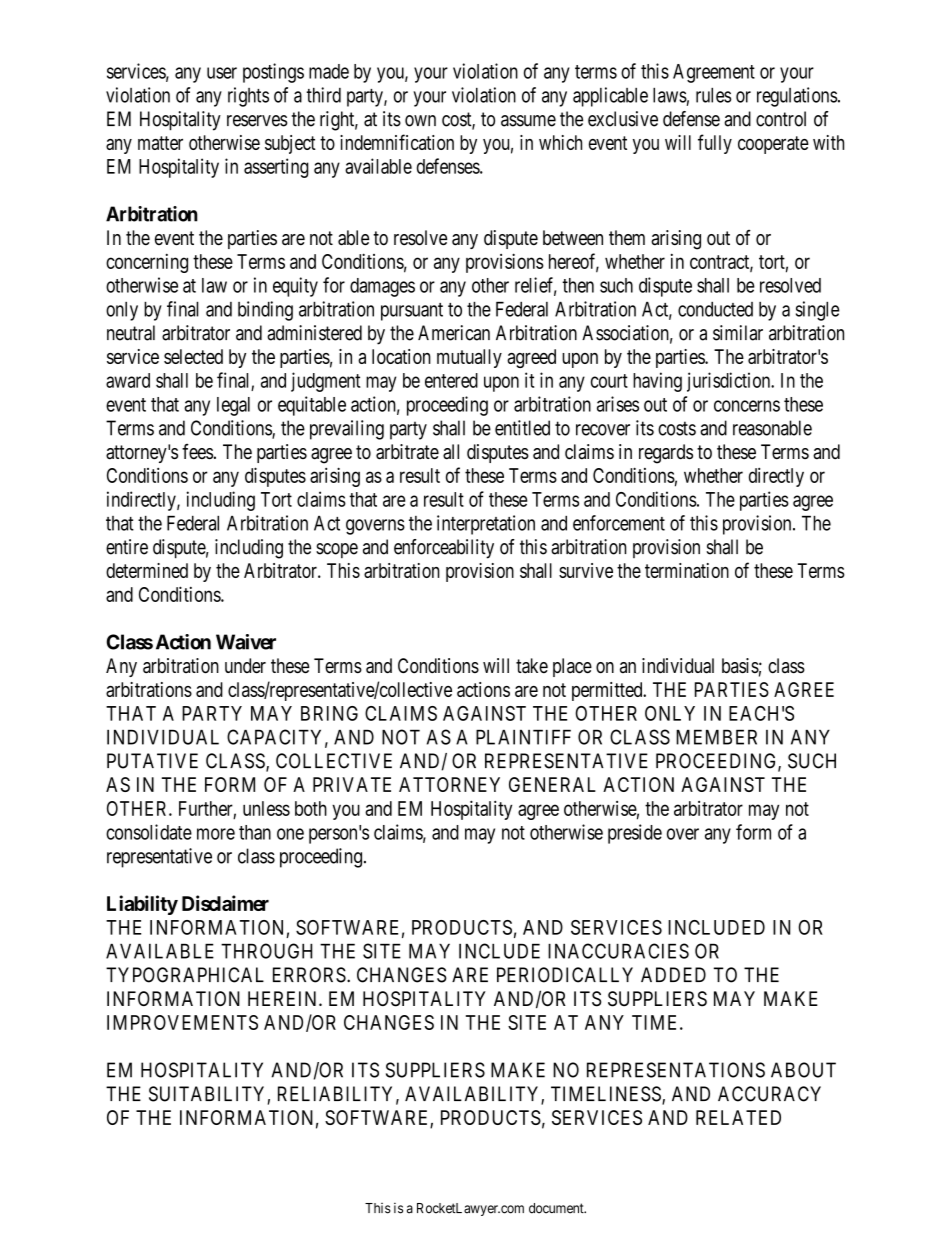  What do you see at coordinates (687, 570) in the screenshot?
I see `termination` at bounding box center [687, 570].
